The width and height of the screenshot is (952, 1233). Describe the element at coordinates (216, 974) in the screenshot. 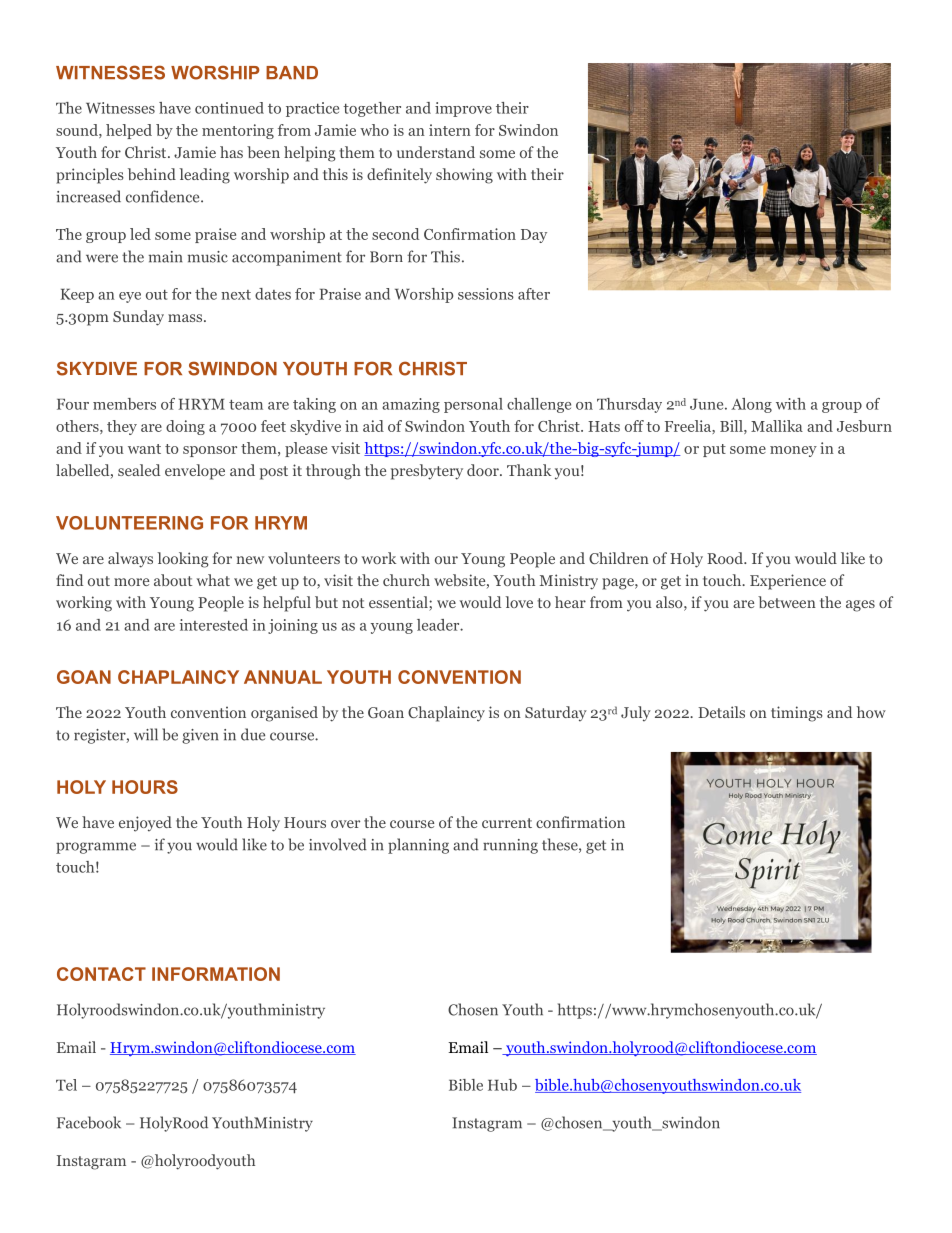

I see `INFORMATION` at that location.
